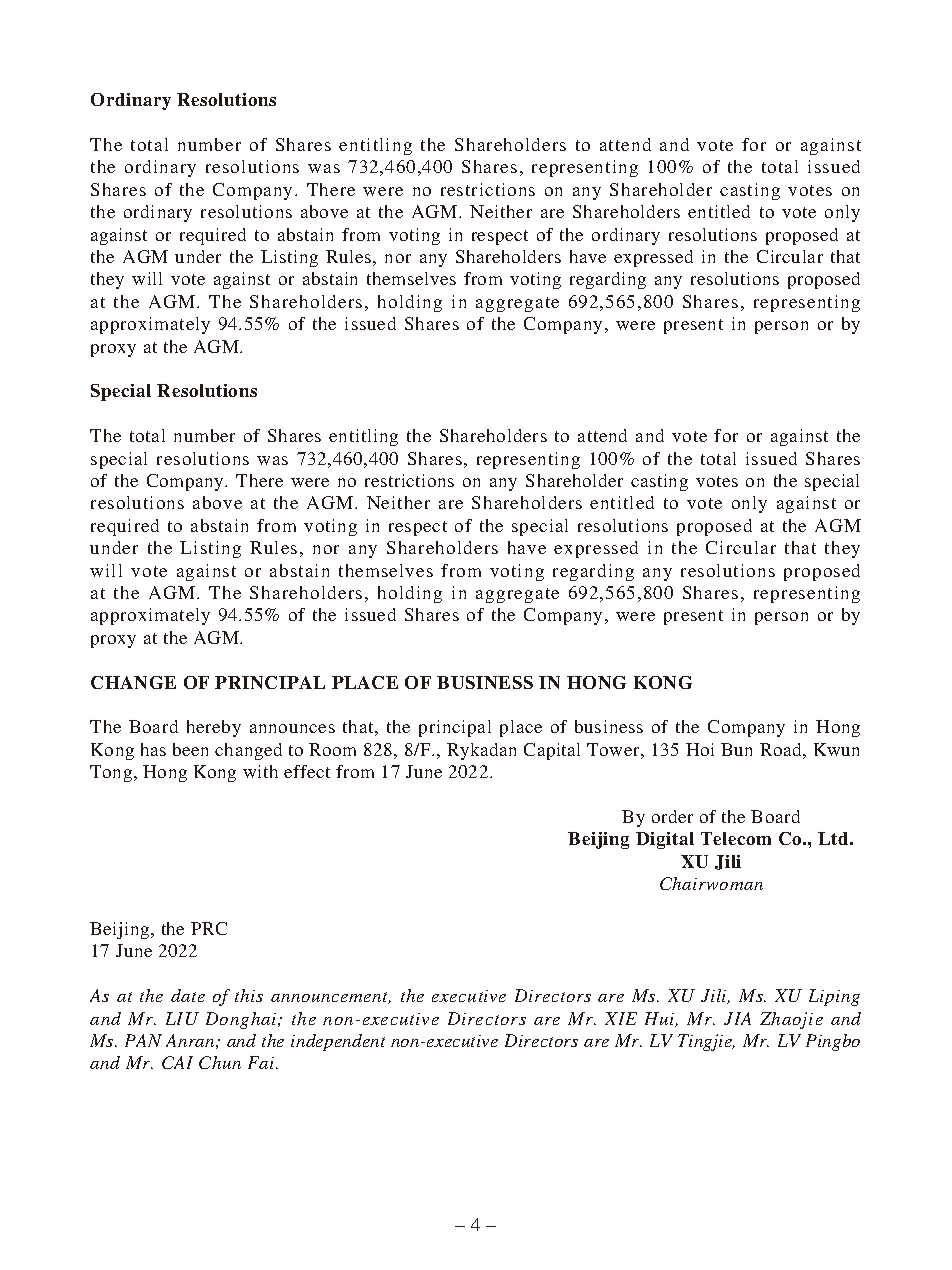 The height and width of the screenshot is (1270, 952). Describe the element at coordinates (190, 749) in the screenshot. I see `been` at that location.
